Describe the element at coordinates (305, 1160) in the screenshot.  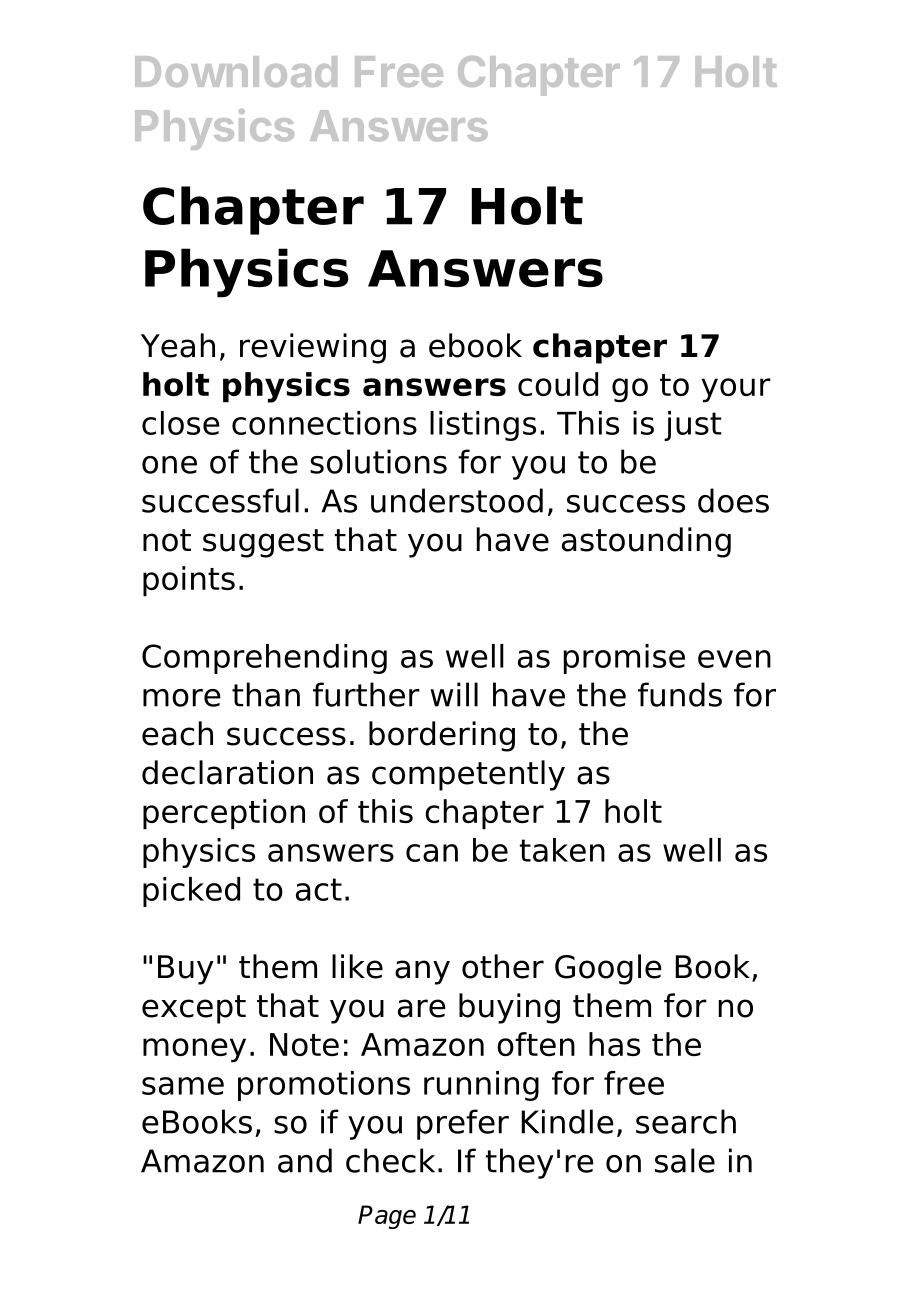
I see `and` at that location.
